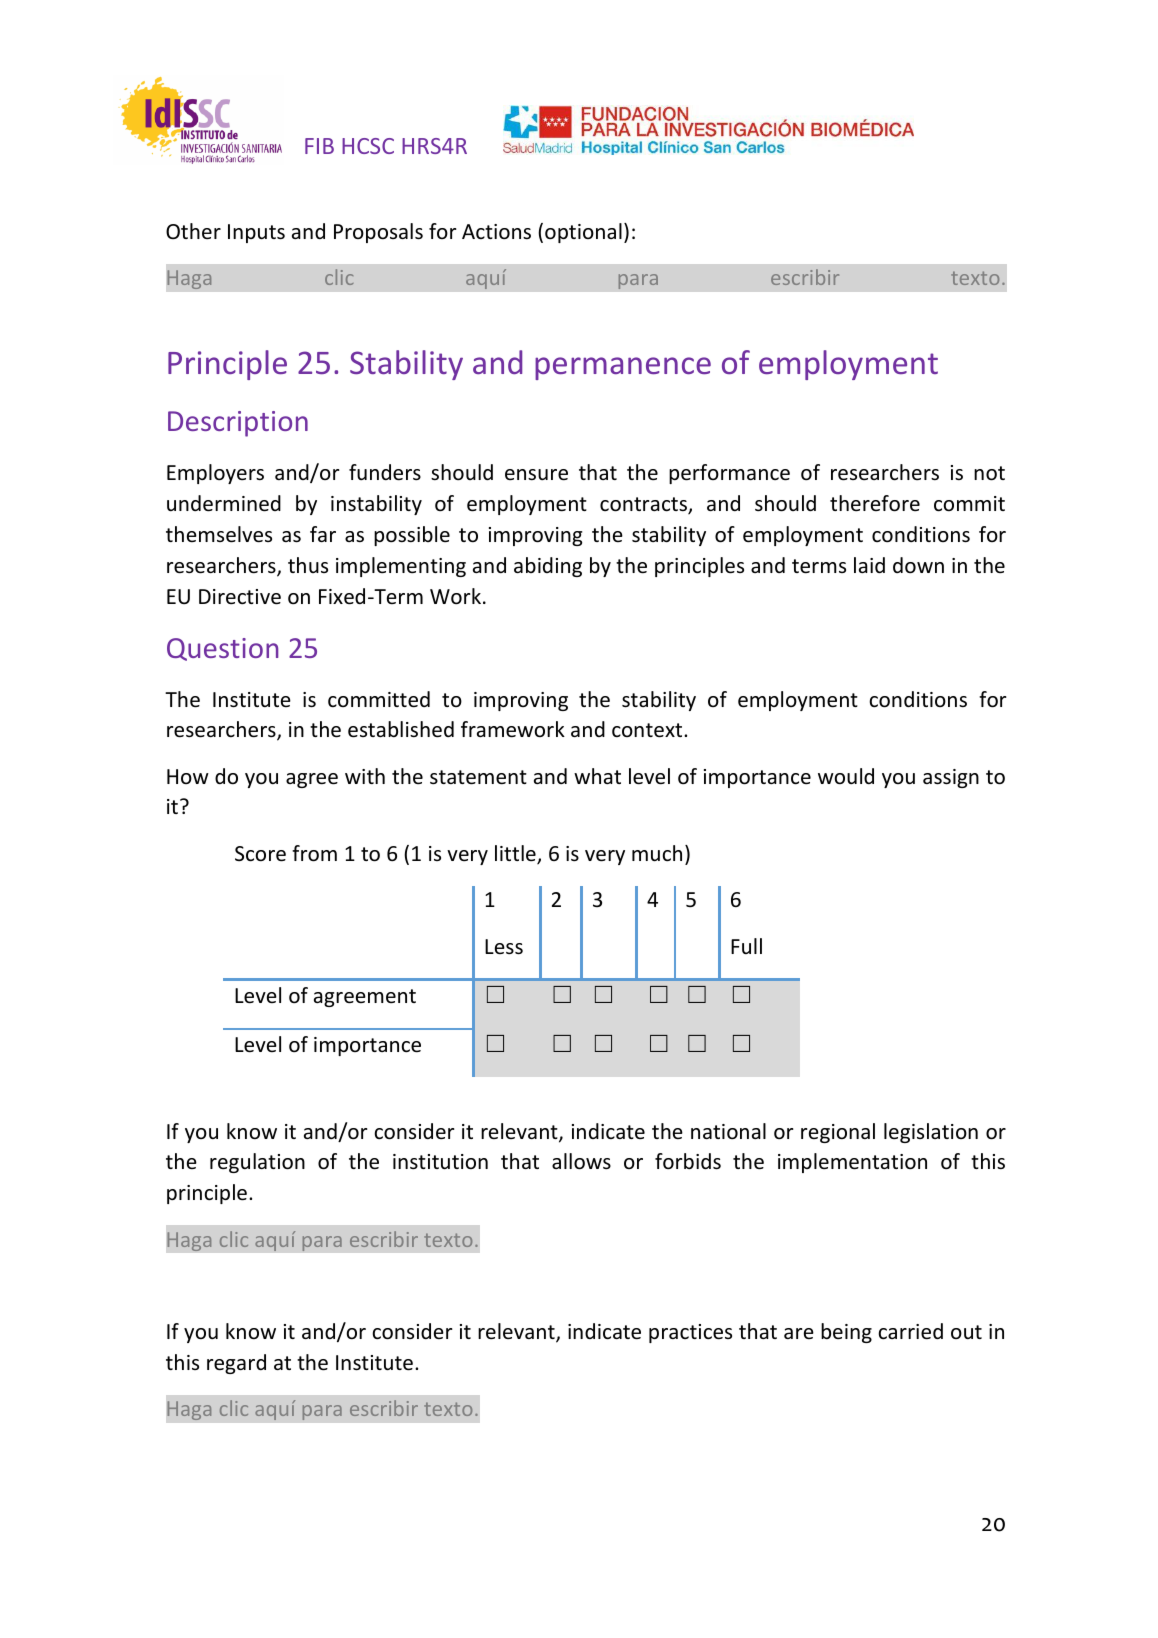 The width and height of the document is (1158, 1638). Describe the element at coordinates (846, 776) in the document. I see `would` at that location.
